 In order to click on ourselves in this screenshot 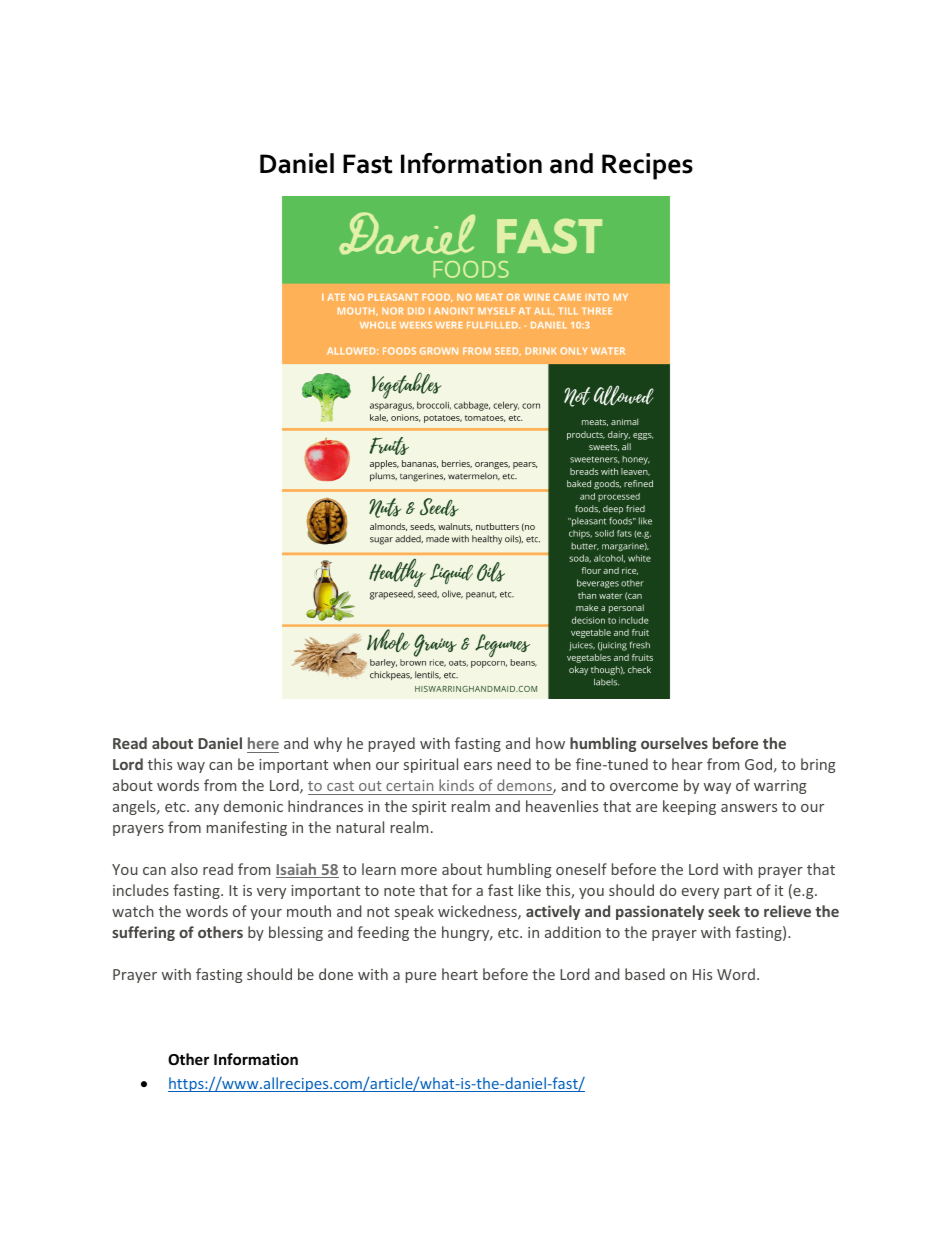, I will do `click(674, 743)`.
